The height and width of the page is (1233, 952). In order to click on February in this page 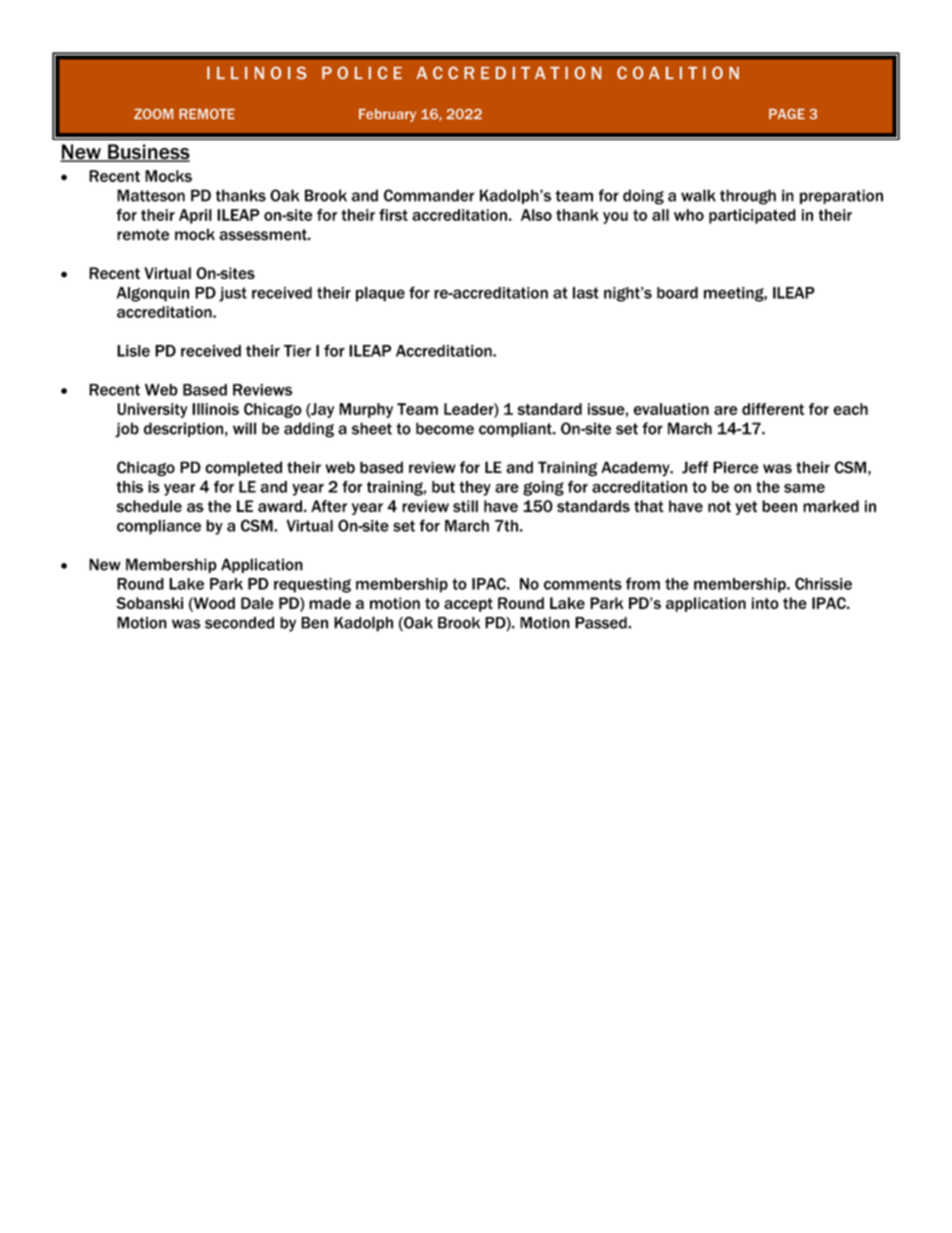, I will do `click(387, 115)`.
